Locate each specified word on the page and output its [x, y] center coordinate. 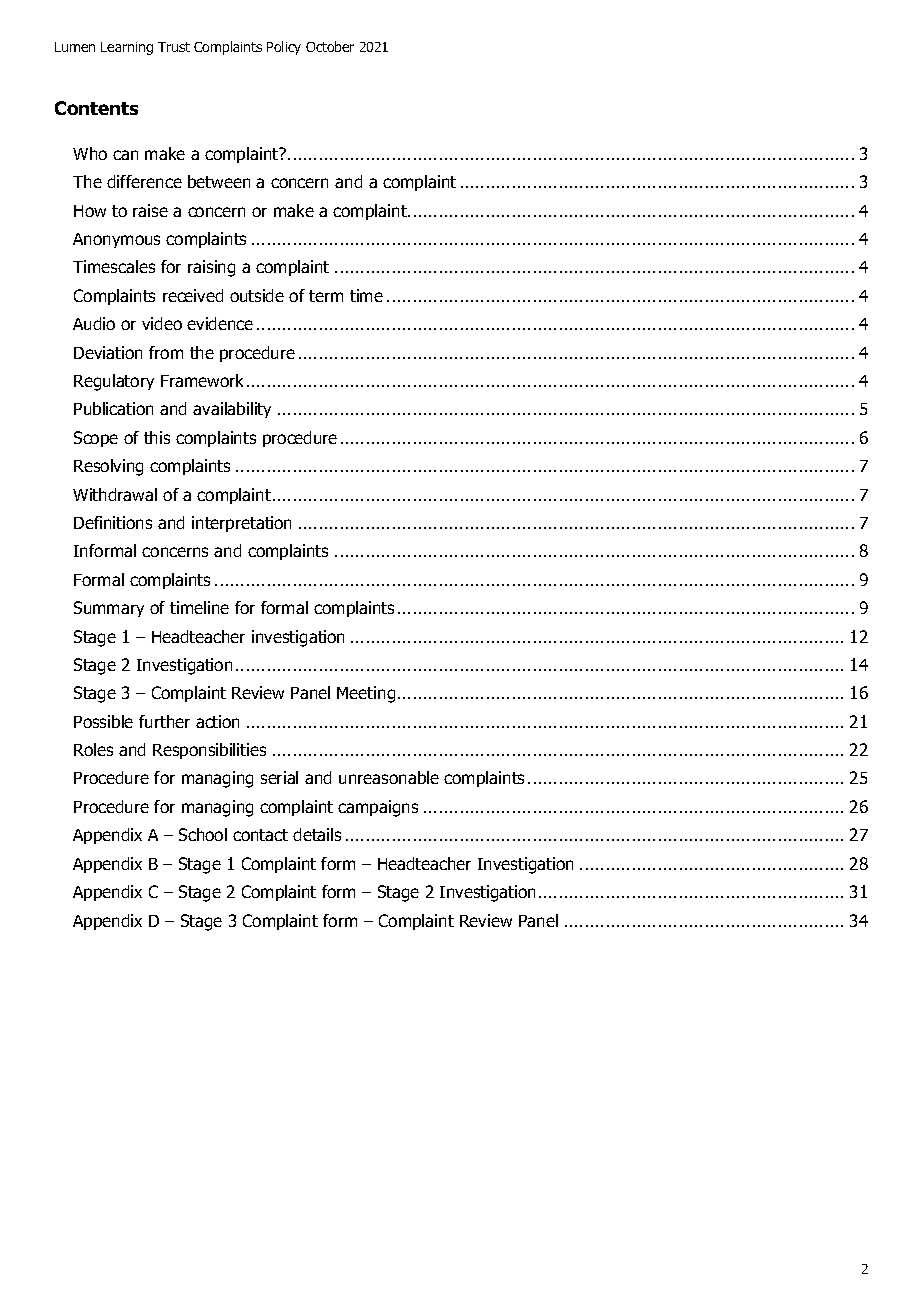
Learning [127, 48]
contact [260, 835]
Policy [284, 48]
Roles [93, 749]
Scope [96, 439]
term [326, 296]
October [330, 46]
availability [232, 410]
